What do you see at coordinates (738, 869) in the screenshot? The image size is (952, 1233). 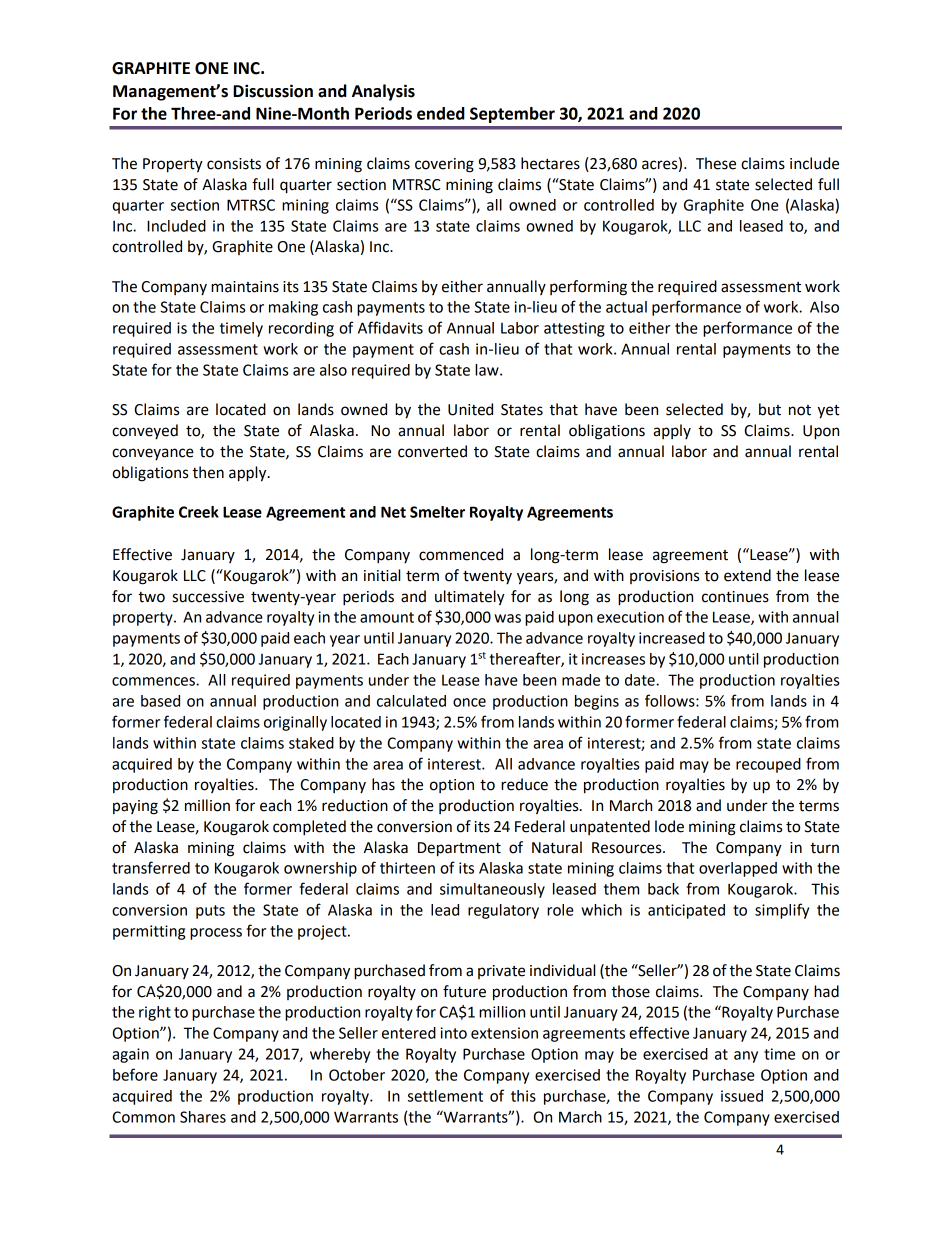 I see `overlapped` at bounding box center [738, 869].
